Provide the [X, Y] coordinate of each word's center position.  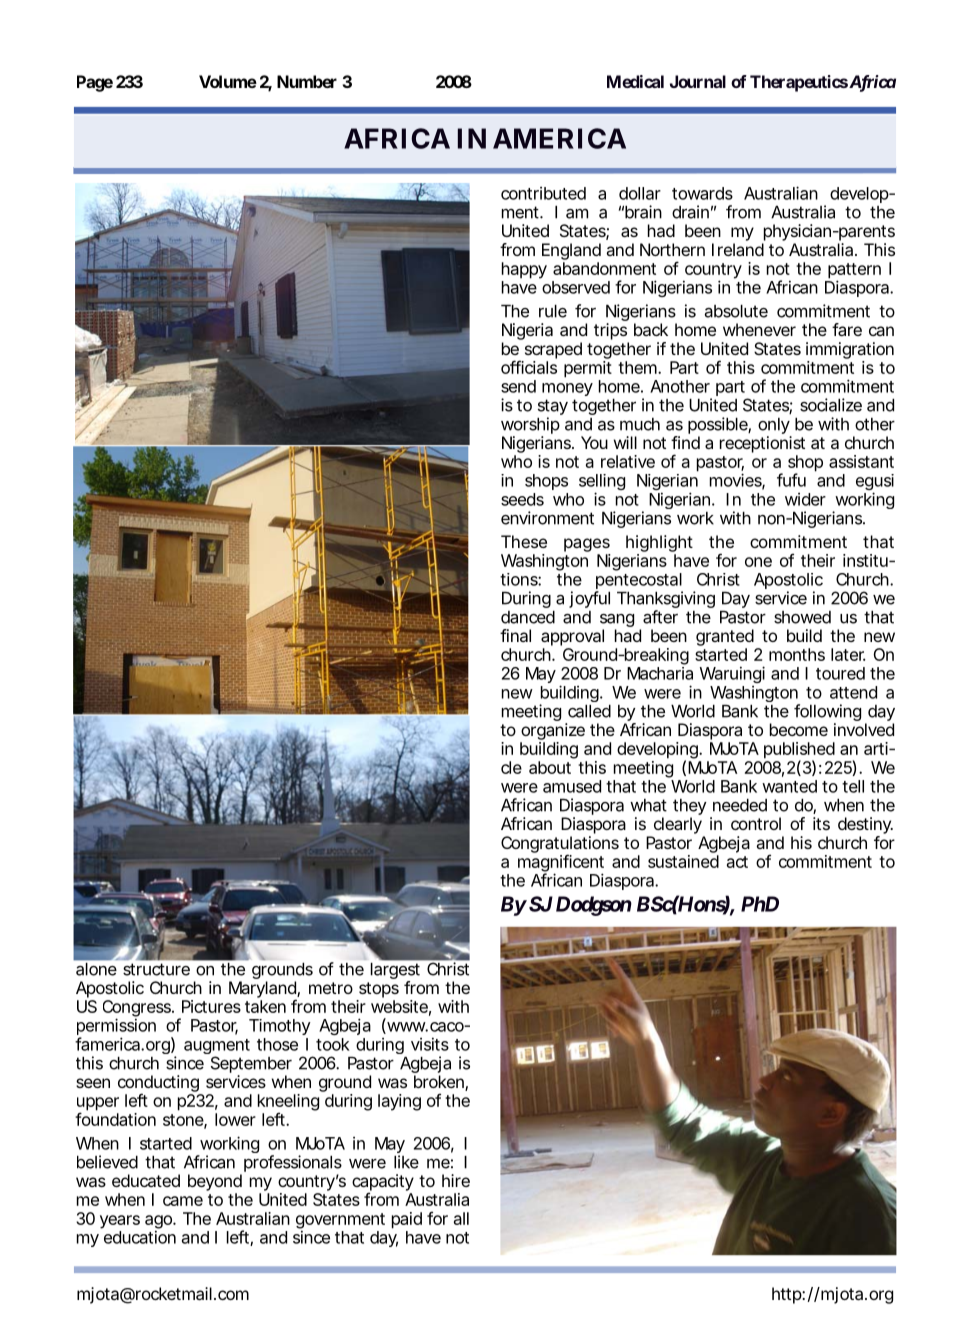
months [797, 654]
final [515, 635]
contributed [543, 193]
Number [307, 81]
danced [528, 617]
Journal [698, 81]
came [183, 1201]
